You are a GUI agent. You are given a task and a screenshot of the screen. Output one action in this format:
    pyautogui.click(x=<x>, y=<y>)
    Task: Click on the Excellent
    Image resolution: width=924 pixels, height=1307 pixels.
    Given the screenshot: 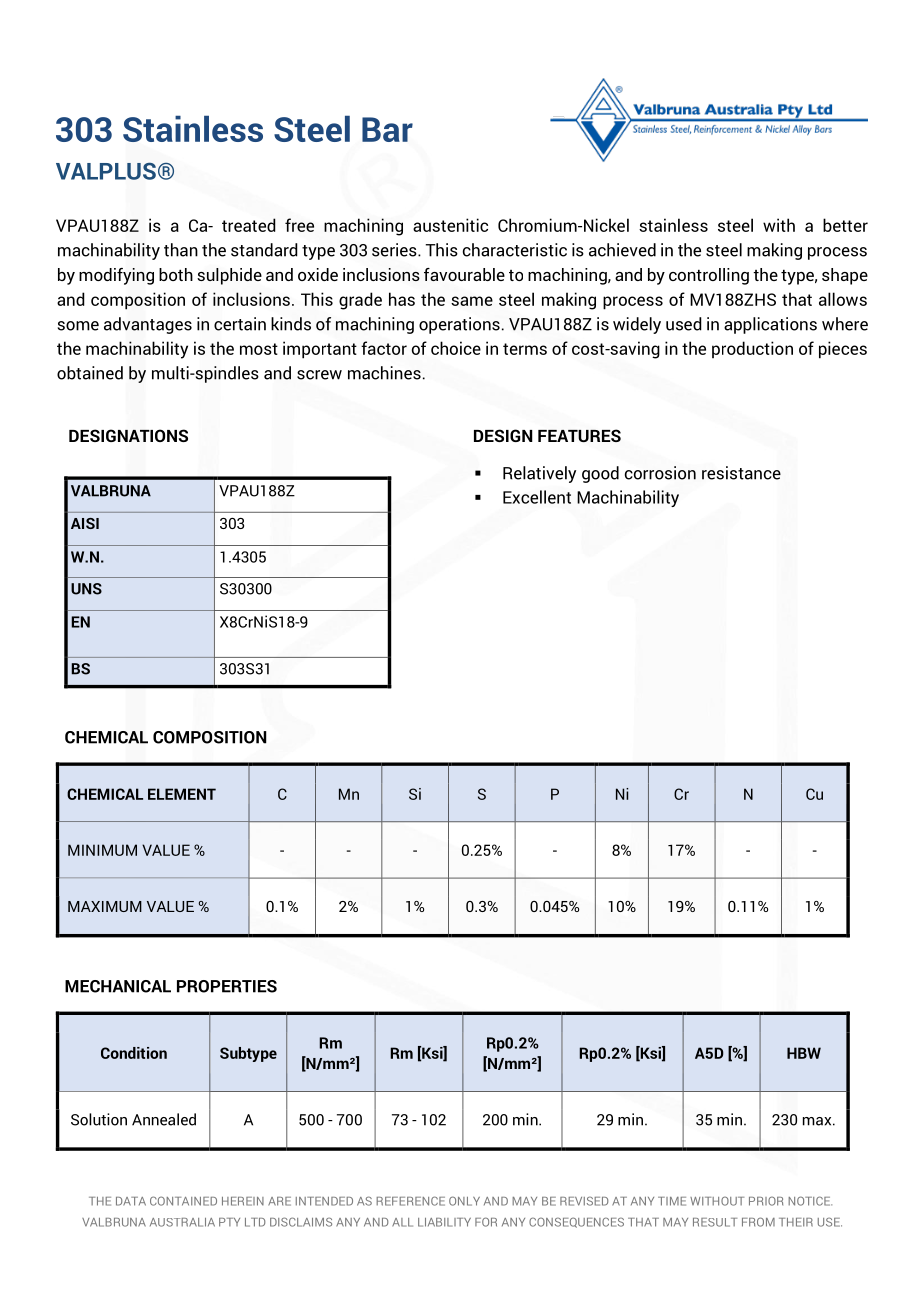 What is the action you would take?
    pyautogui.click(x=537, y=497)
